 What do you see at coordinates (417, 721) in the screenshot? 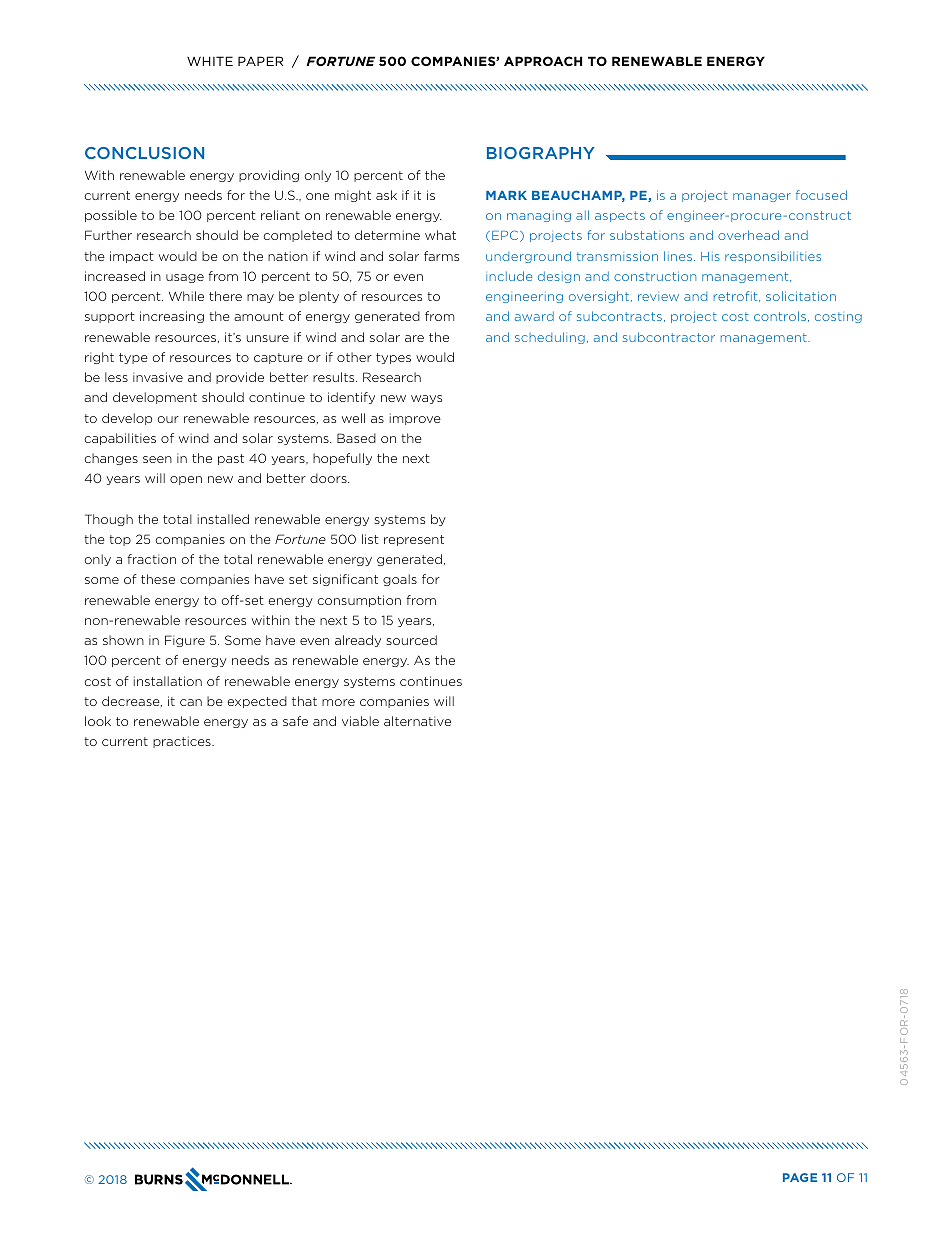
I see `alternative` at bounding box center [417, 721].
